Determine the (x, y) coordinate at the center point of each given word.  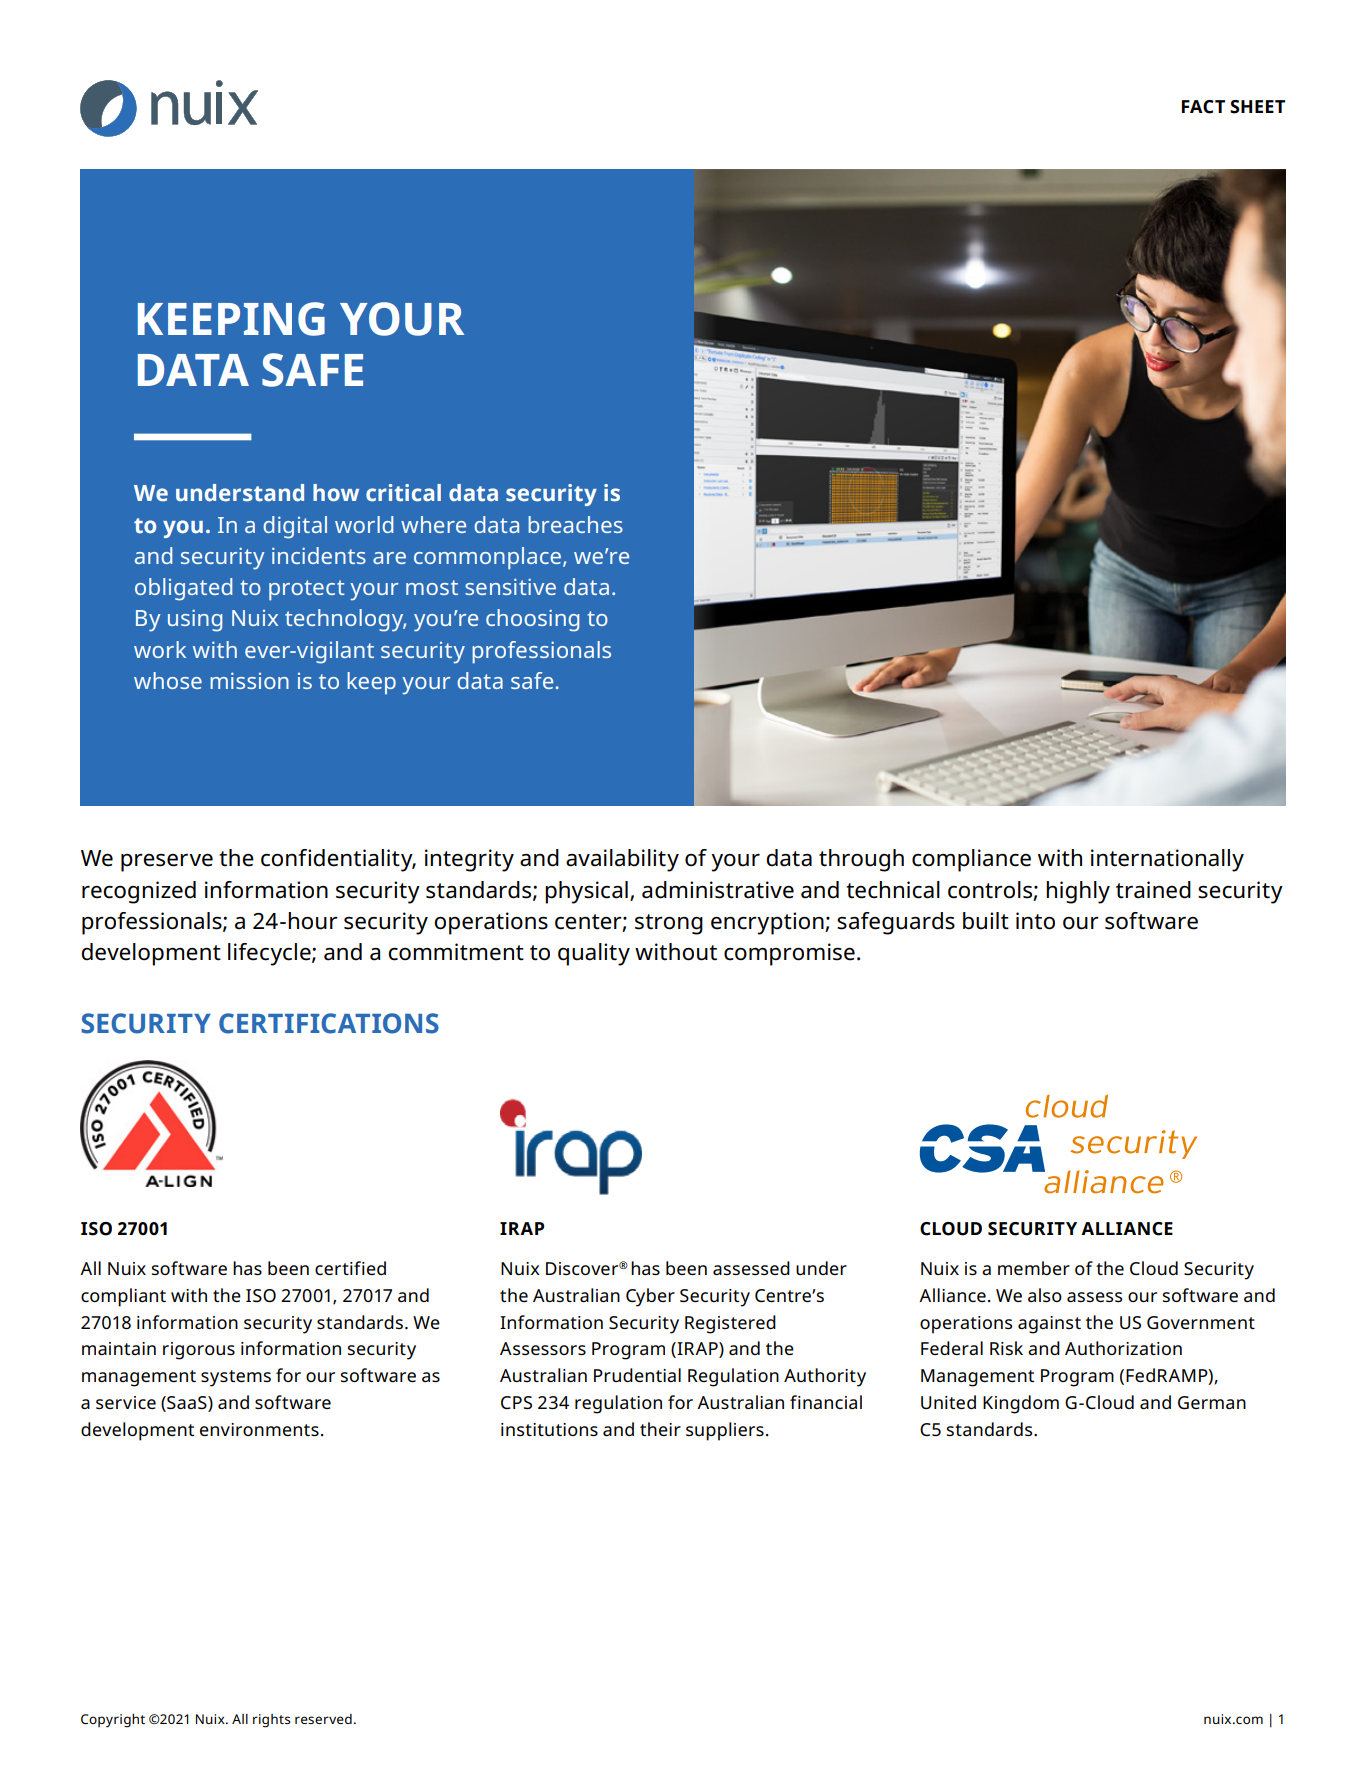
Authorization (1123, 1348)
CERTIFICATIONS (329, 1023)
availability (622, 860)
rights (271, 1721)
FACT (1203, 107)
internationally (1167, 860)
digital (295, 527)
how (336, 493)
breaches (575, 524)
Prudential (637, 1375)
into (1035, 921)
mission (249, 680)
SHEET (1257, 107)
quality (594, 954)
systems (236, 1378)
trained (1153, 890)
